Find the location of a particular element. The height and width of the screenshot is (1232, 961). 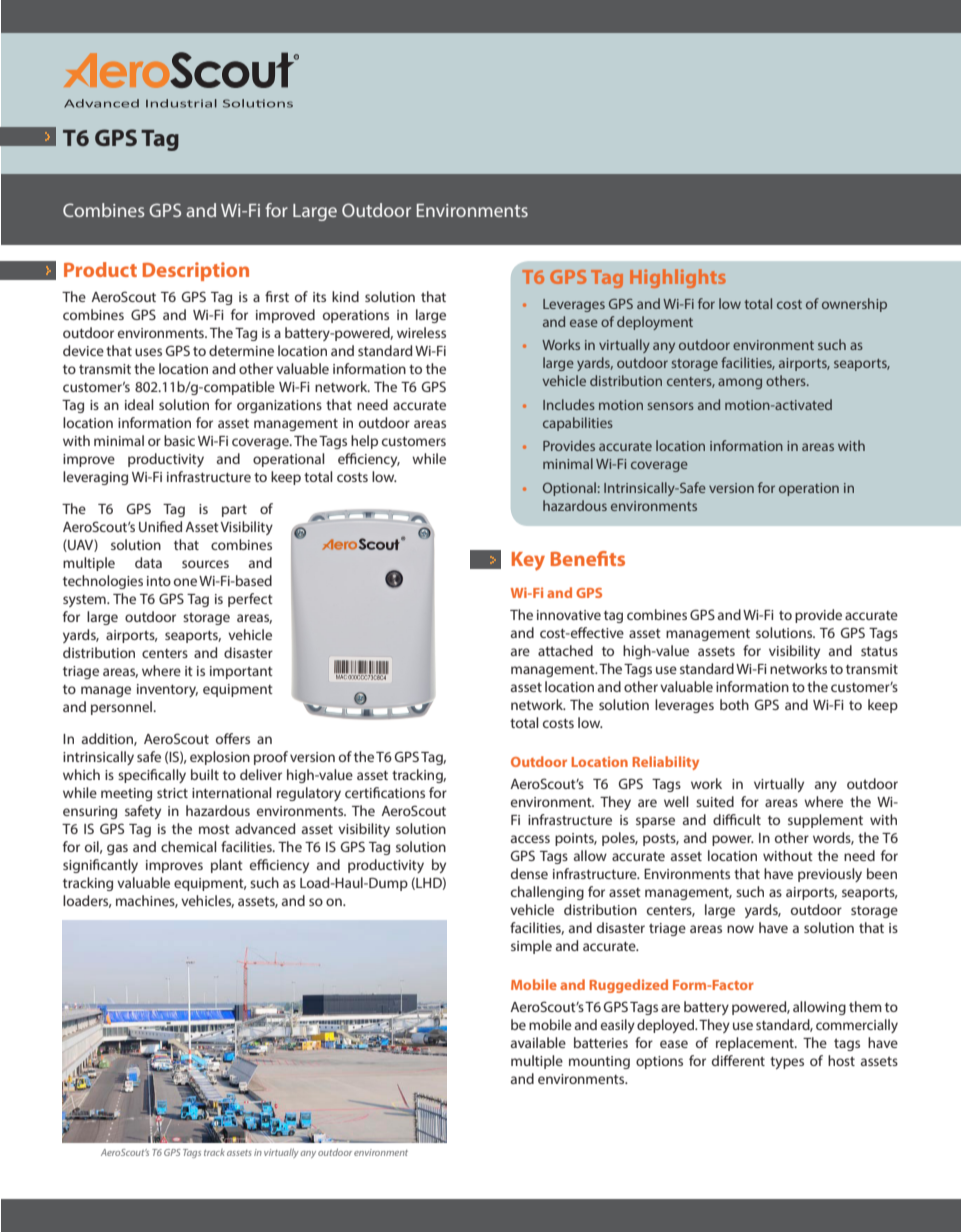

significantly is located at coordinates (100, 866).
